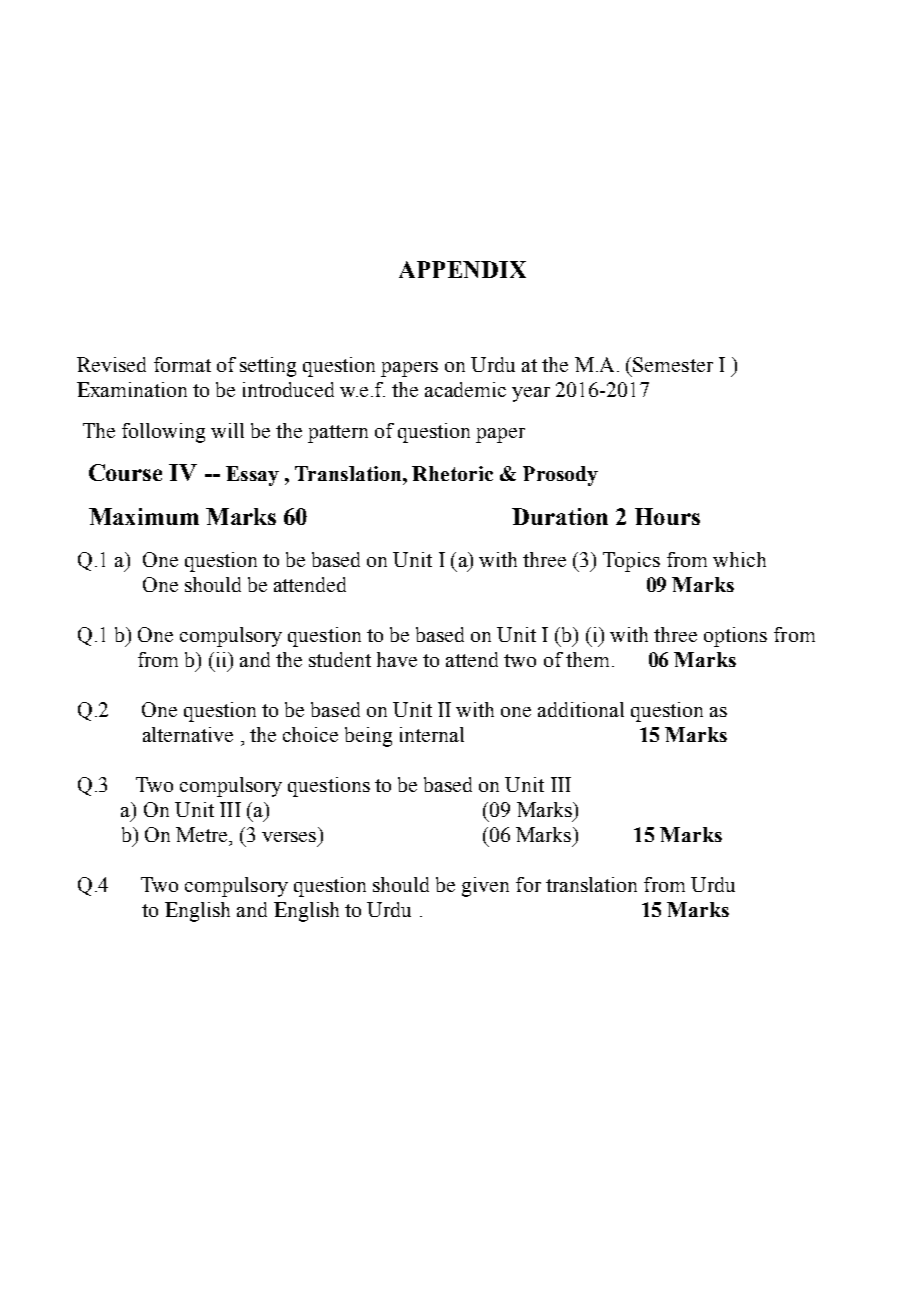 This document has height=1308, width=924. I want to click on Semester, so click(673, 364).
